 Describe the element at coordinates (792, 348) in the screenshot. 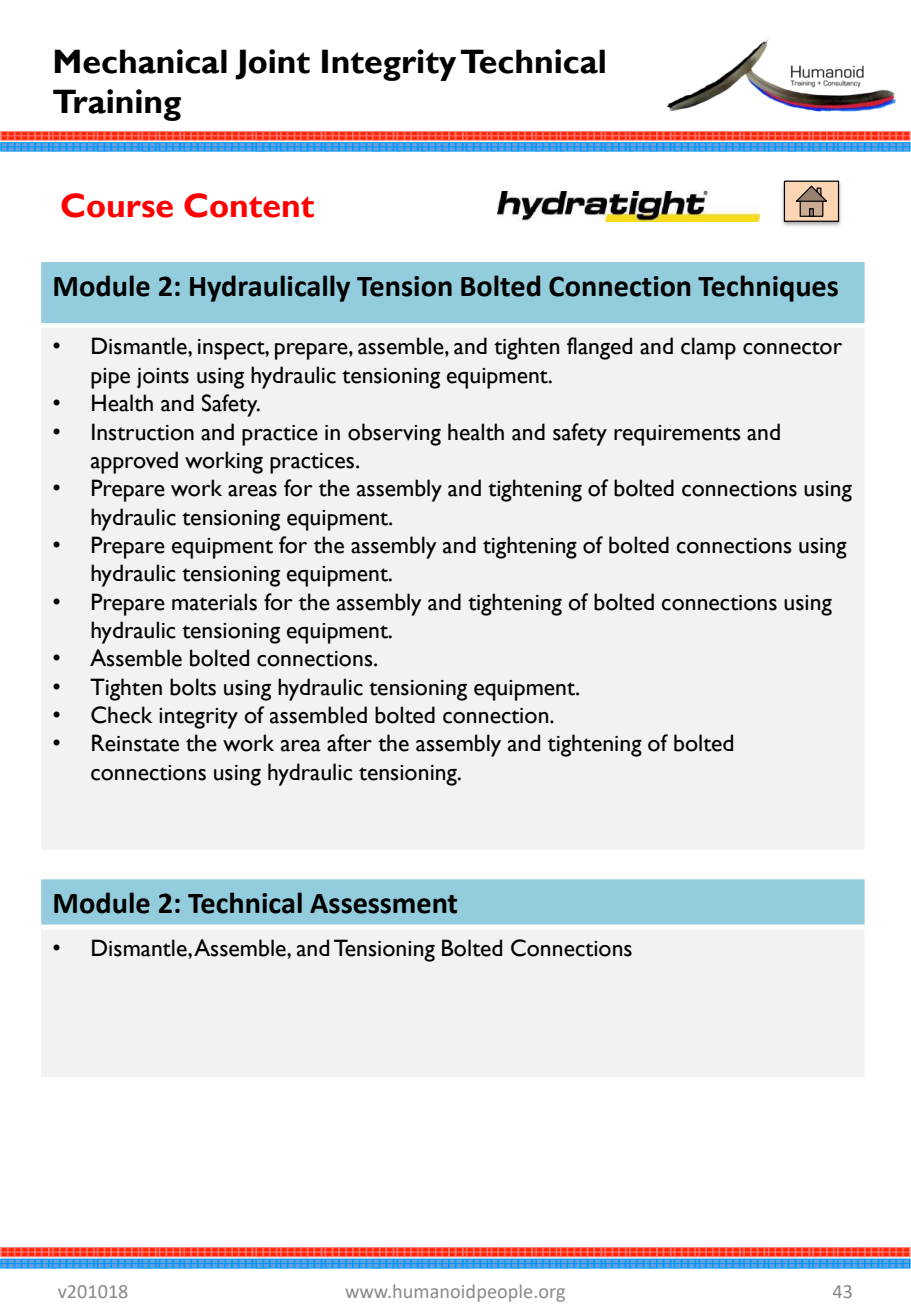

I see `connector` at that location.
